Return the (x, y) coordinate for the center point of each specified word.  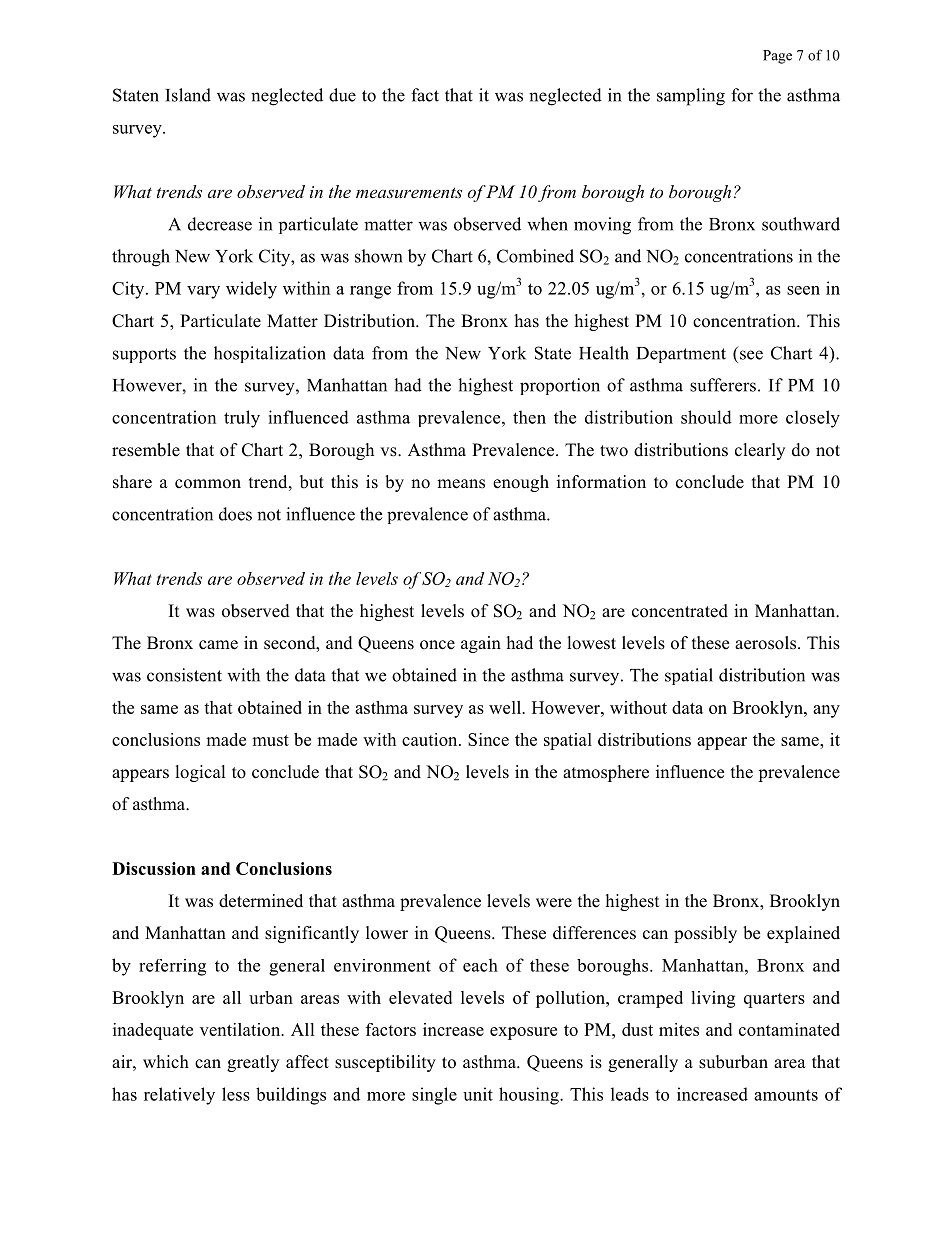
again (481, 644)
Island (188, 95)
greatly (253, 1063)
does (235, 514)
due (342, 95)
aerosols (767, 643)
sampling (691, 97)
